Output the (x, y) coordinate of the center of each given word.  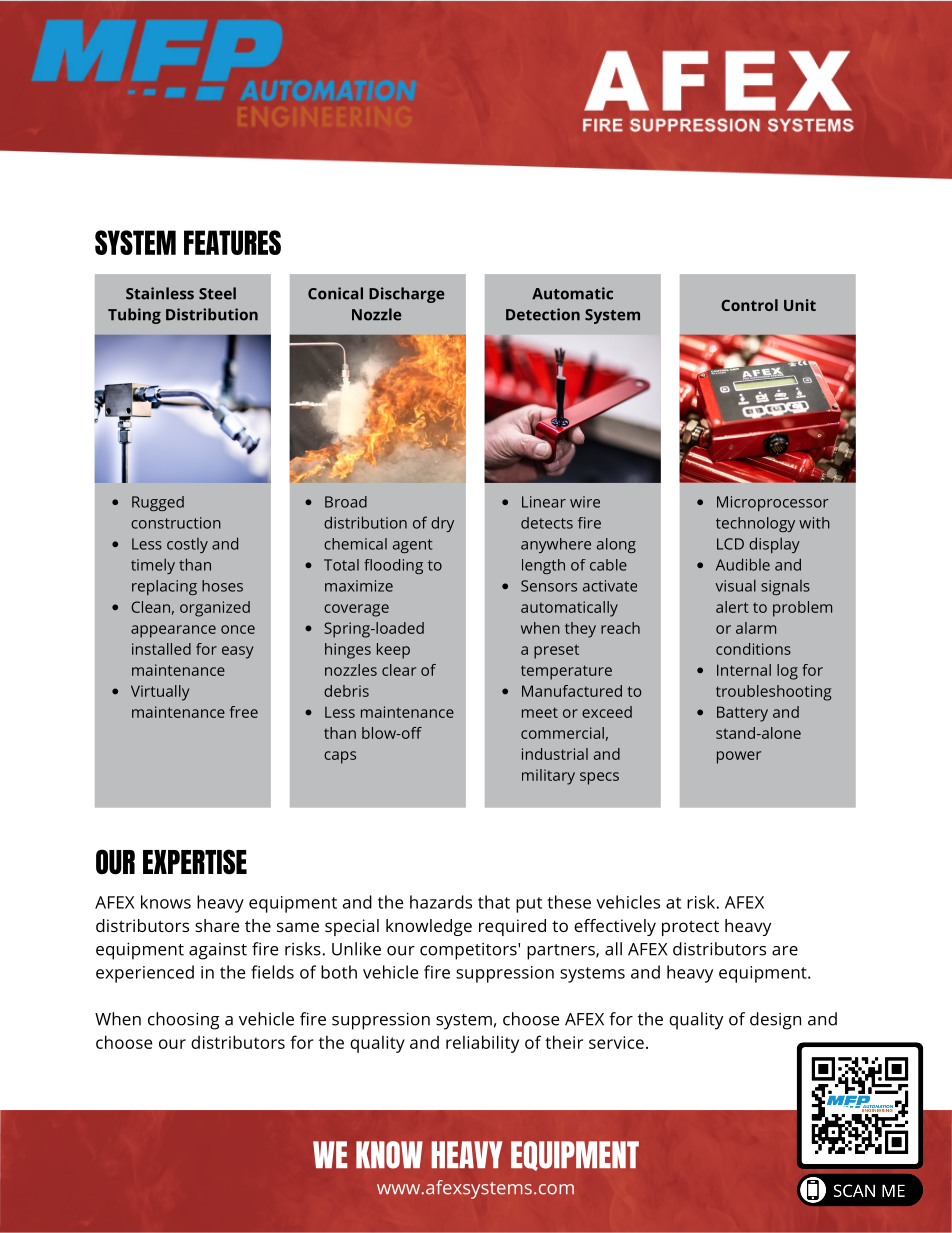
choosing (184, 1021)
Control (749, 305)
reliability (482, 1044)
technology (755, 524)
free (244, 712)
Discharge (406, 295)
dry (442, 524)
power (739, 757)
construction (176, 523)
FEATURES (232, 242)
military (548, 777)
